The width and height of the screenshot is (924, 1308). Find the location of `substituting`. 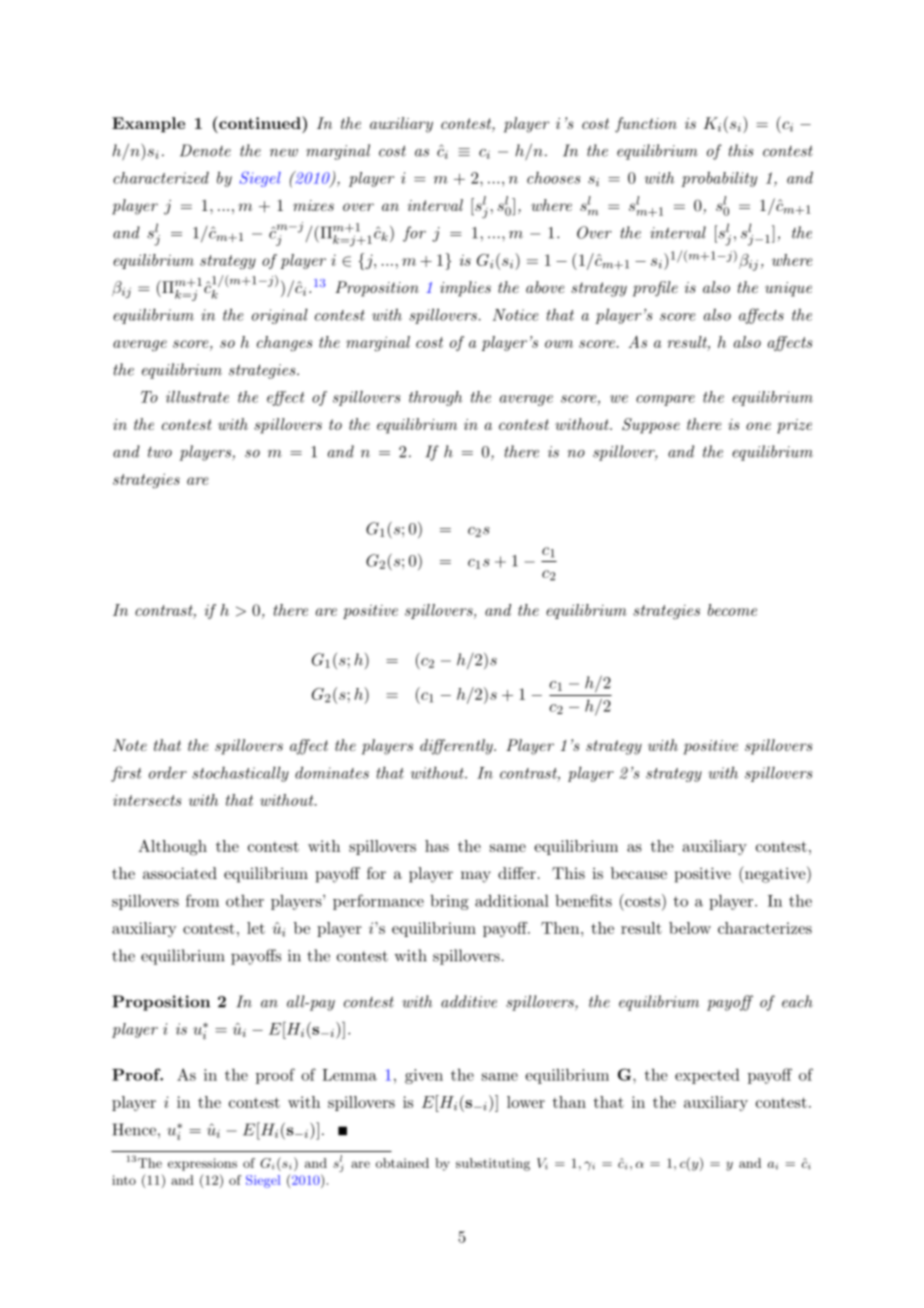

substituting is located at coordinates (493, 1164).
